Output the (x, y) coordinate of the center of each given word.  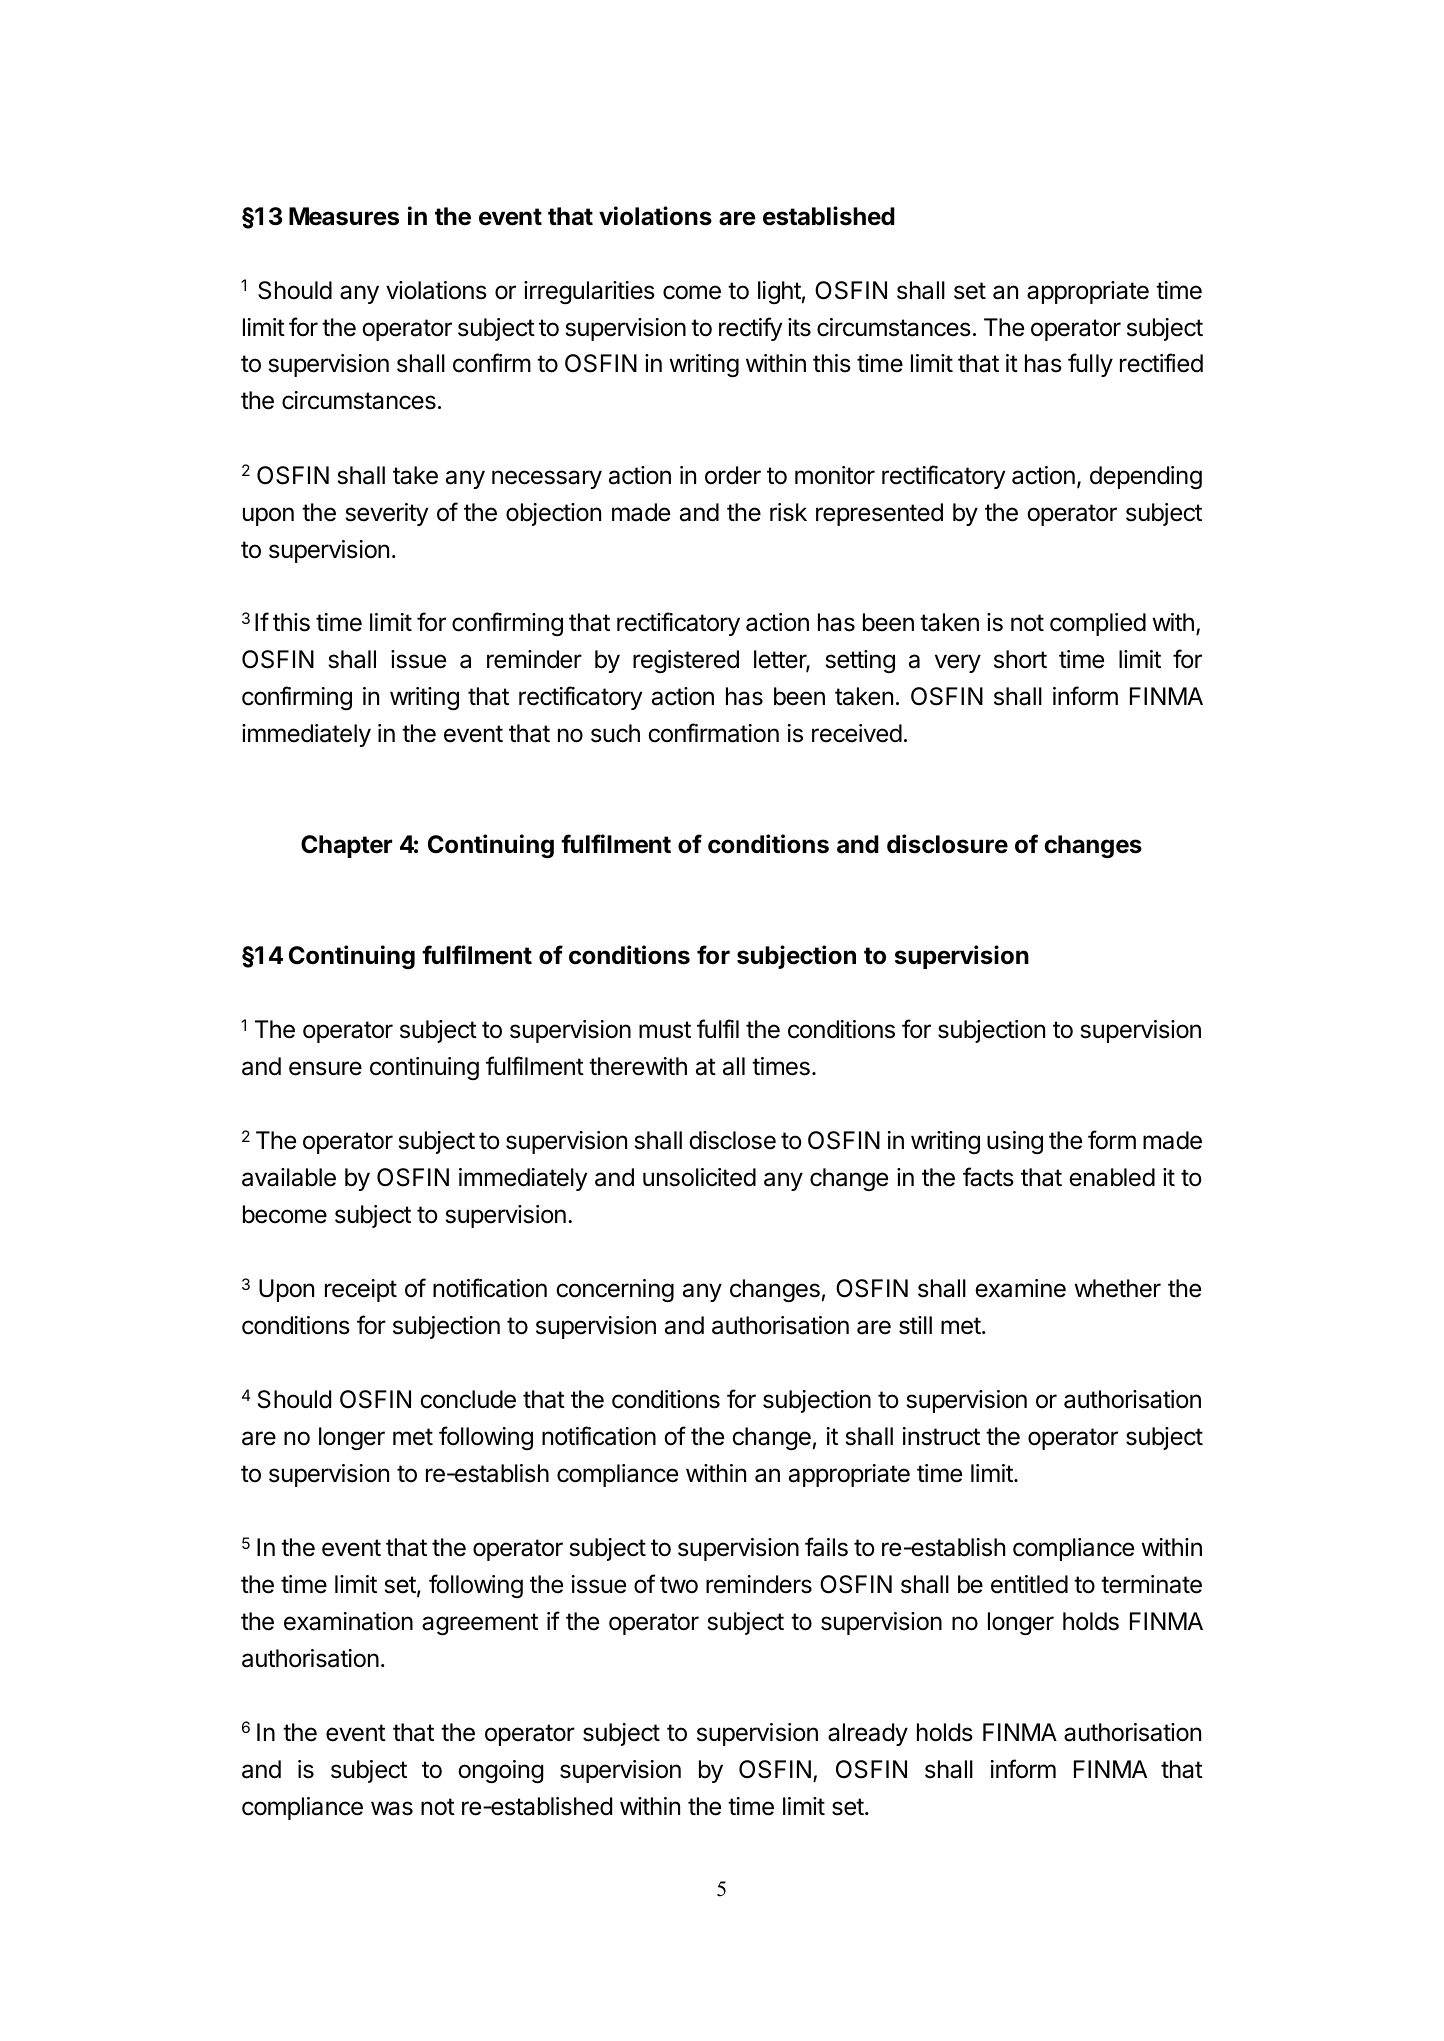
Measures (344, 216)
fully (1090, 365)
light (779, 292)
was (392, 1808)
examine (1020, 1288)
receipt (361, 1290)
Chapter (346, 846)
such (615, 733)
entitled (1029, 1584)
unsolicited (699, 1177)
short (1020, 659)
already (868, 1734)
